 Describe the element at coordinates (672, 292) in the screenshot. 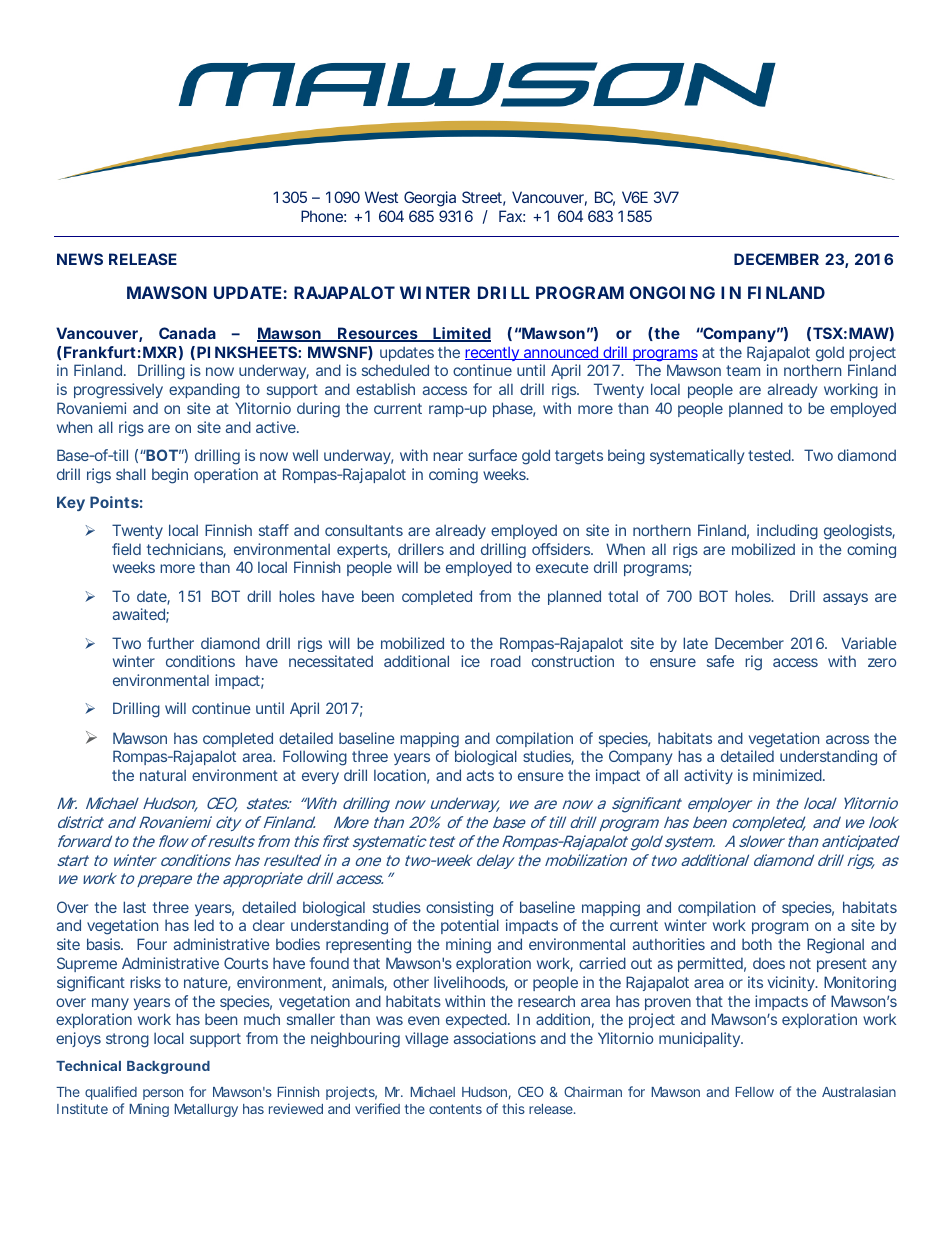

I see `ONGOING` at that location.
